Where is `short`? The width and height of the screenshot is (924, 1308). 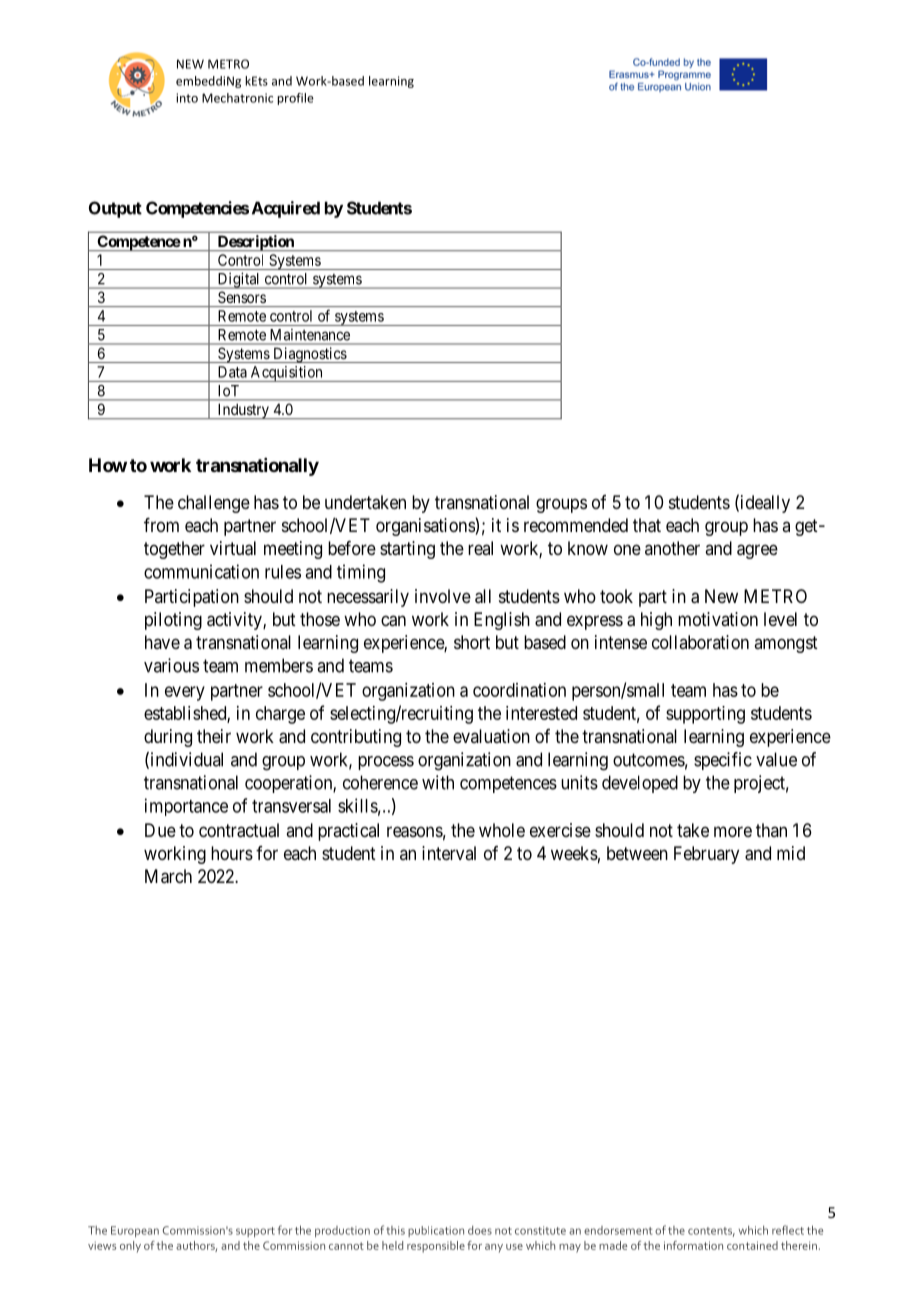 short is located at coordinates (472, 642).
